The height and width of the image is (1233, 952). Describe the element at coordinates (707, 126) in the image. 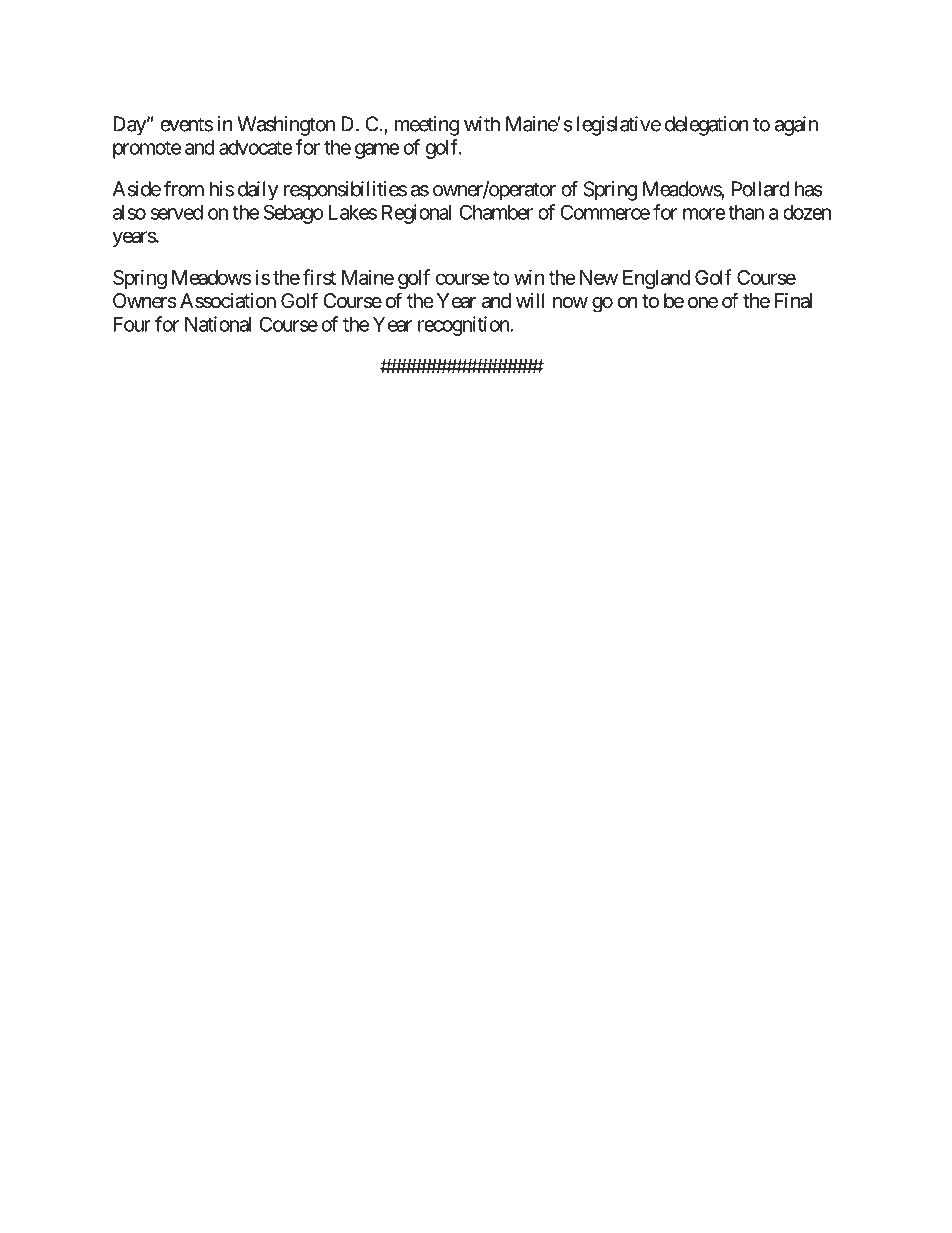

I see `delegation` at that location.
